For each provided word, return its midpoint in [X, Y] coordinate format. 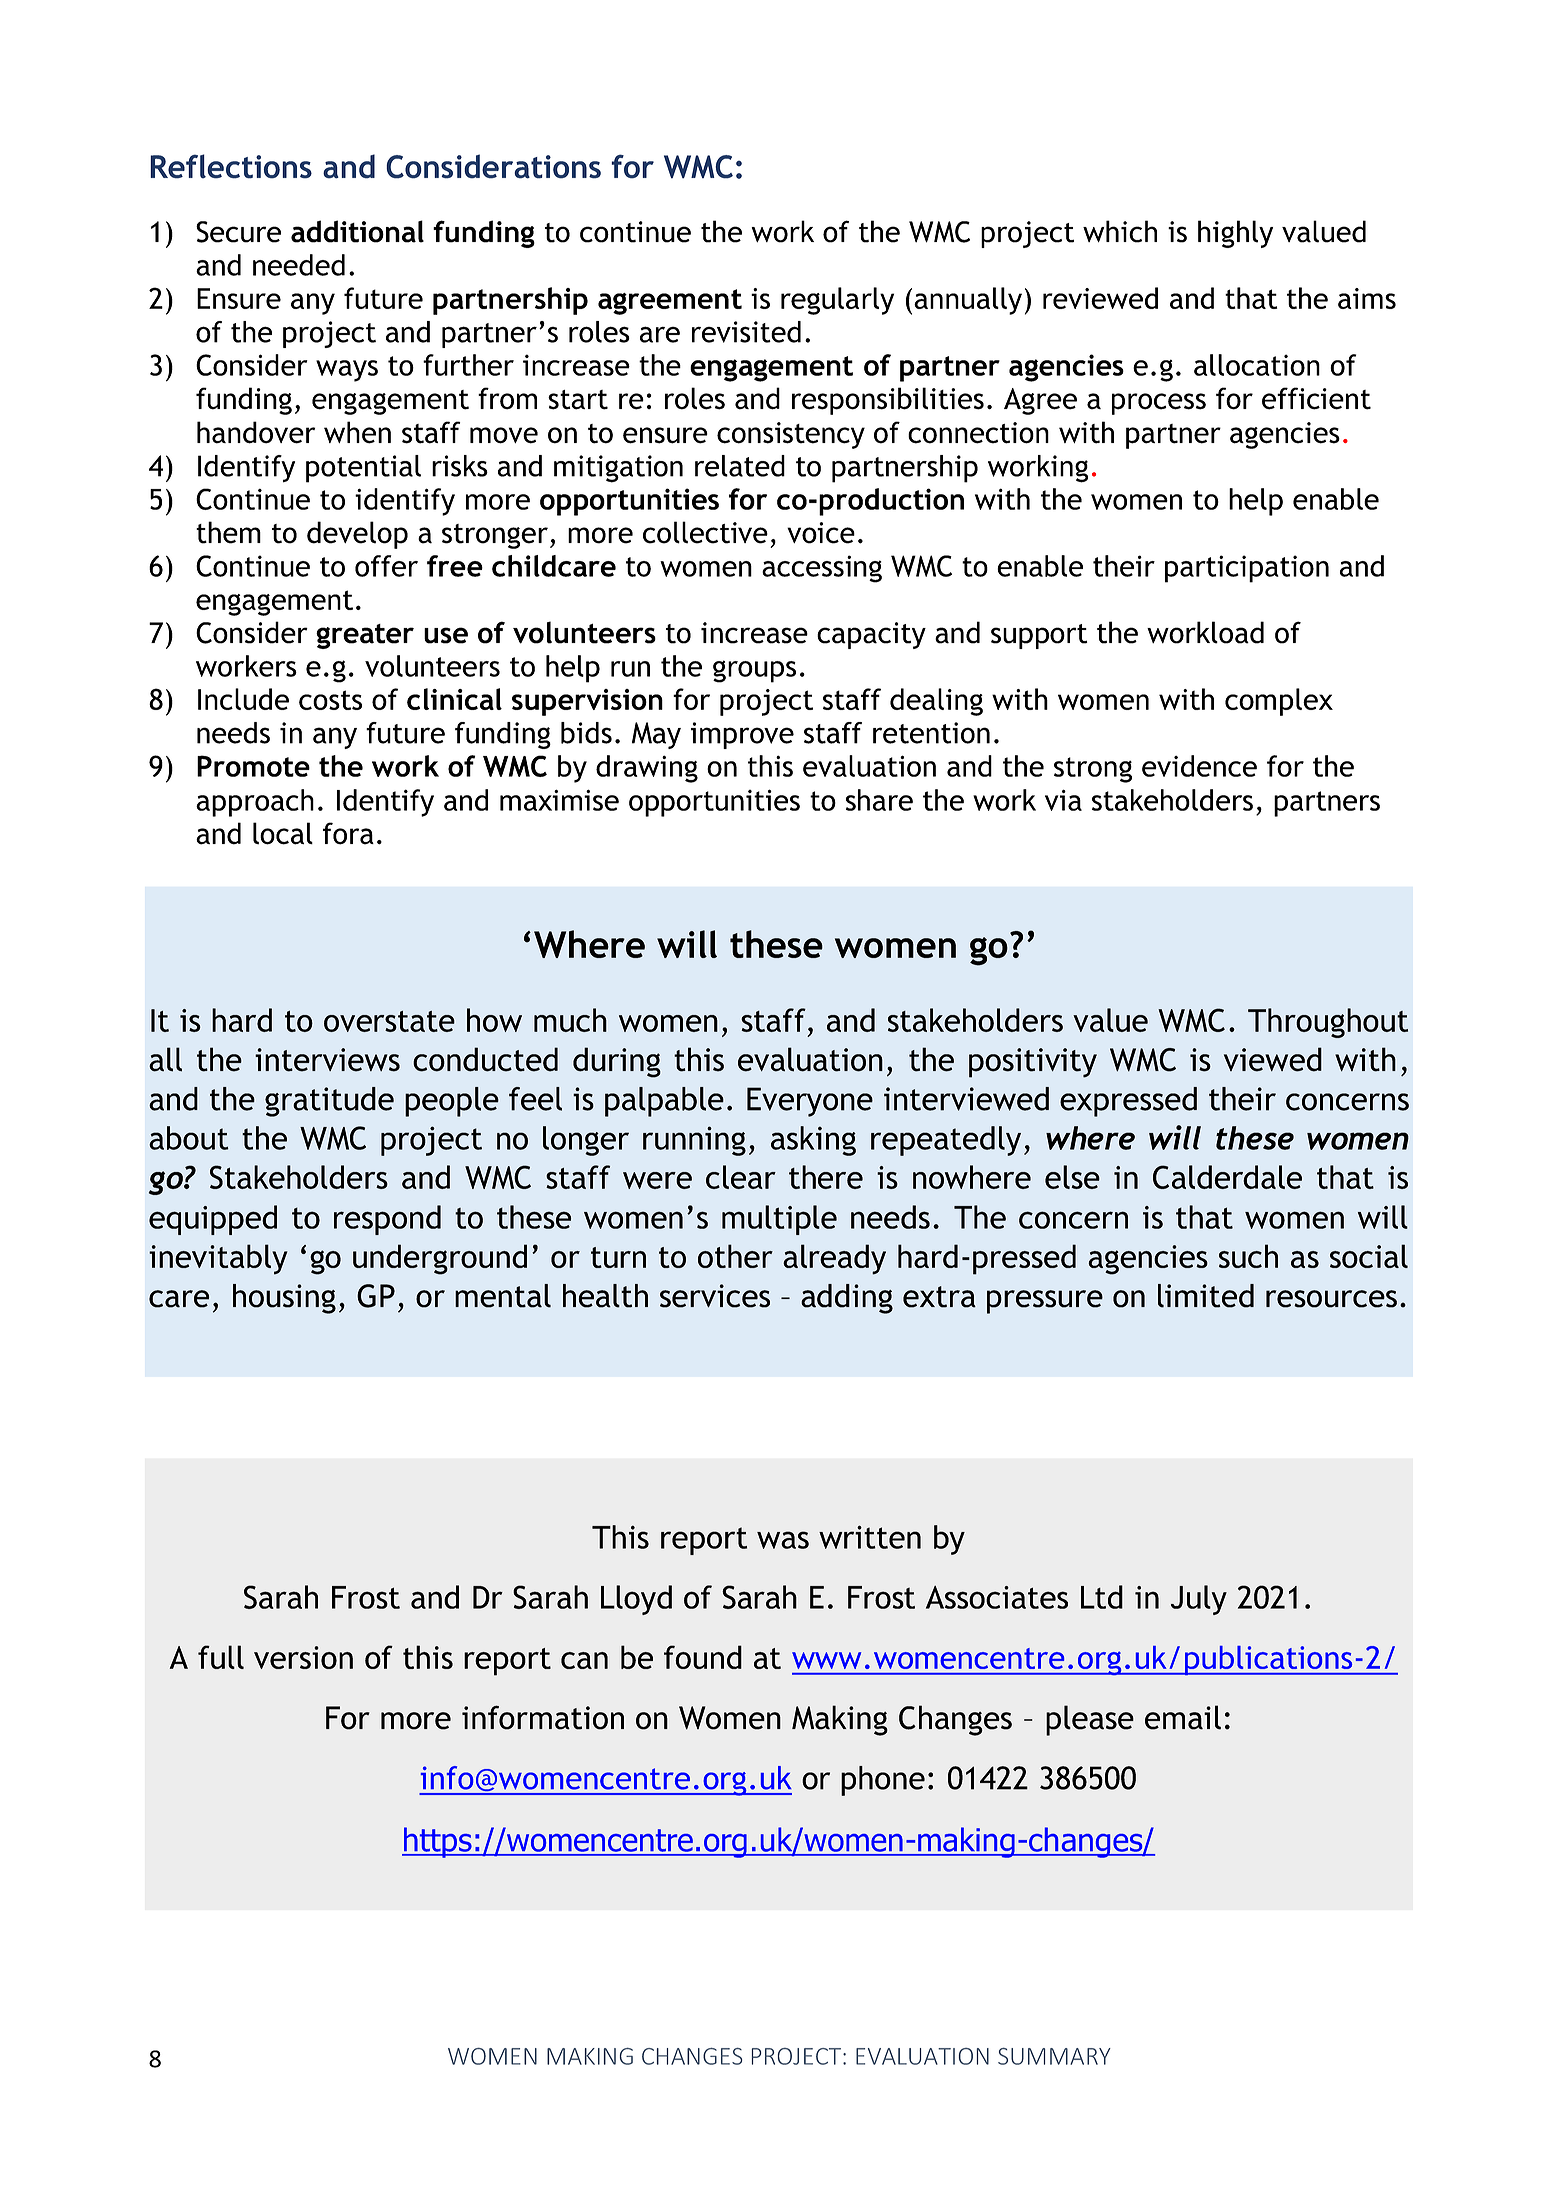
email [1183, 1717]
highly [1235, 234]
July [1199, 1600]
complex [1279, 702]
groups [754, 671]
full [221, 1657]
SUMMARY [1054, 2056]
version [303, 1657]
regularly [837, 301]
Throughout [1328, 1023]
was [783, 1540]
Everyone [810, 1102]
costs [330, 700]
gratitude [329, 1102]
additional [357, 231]
